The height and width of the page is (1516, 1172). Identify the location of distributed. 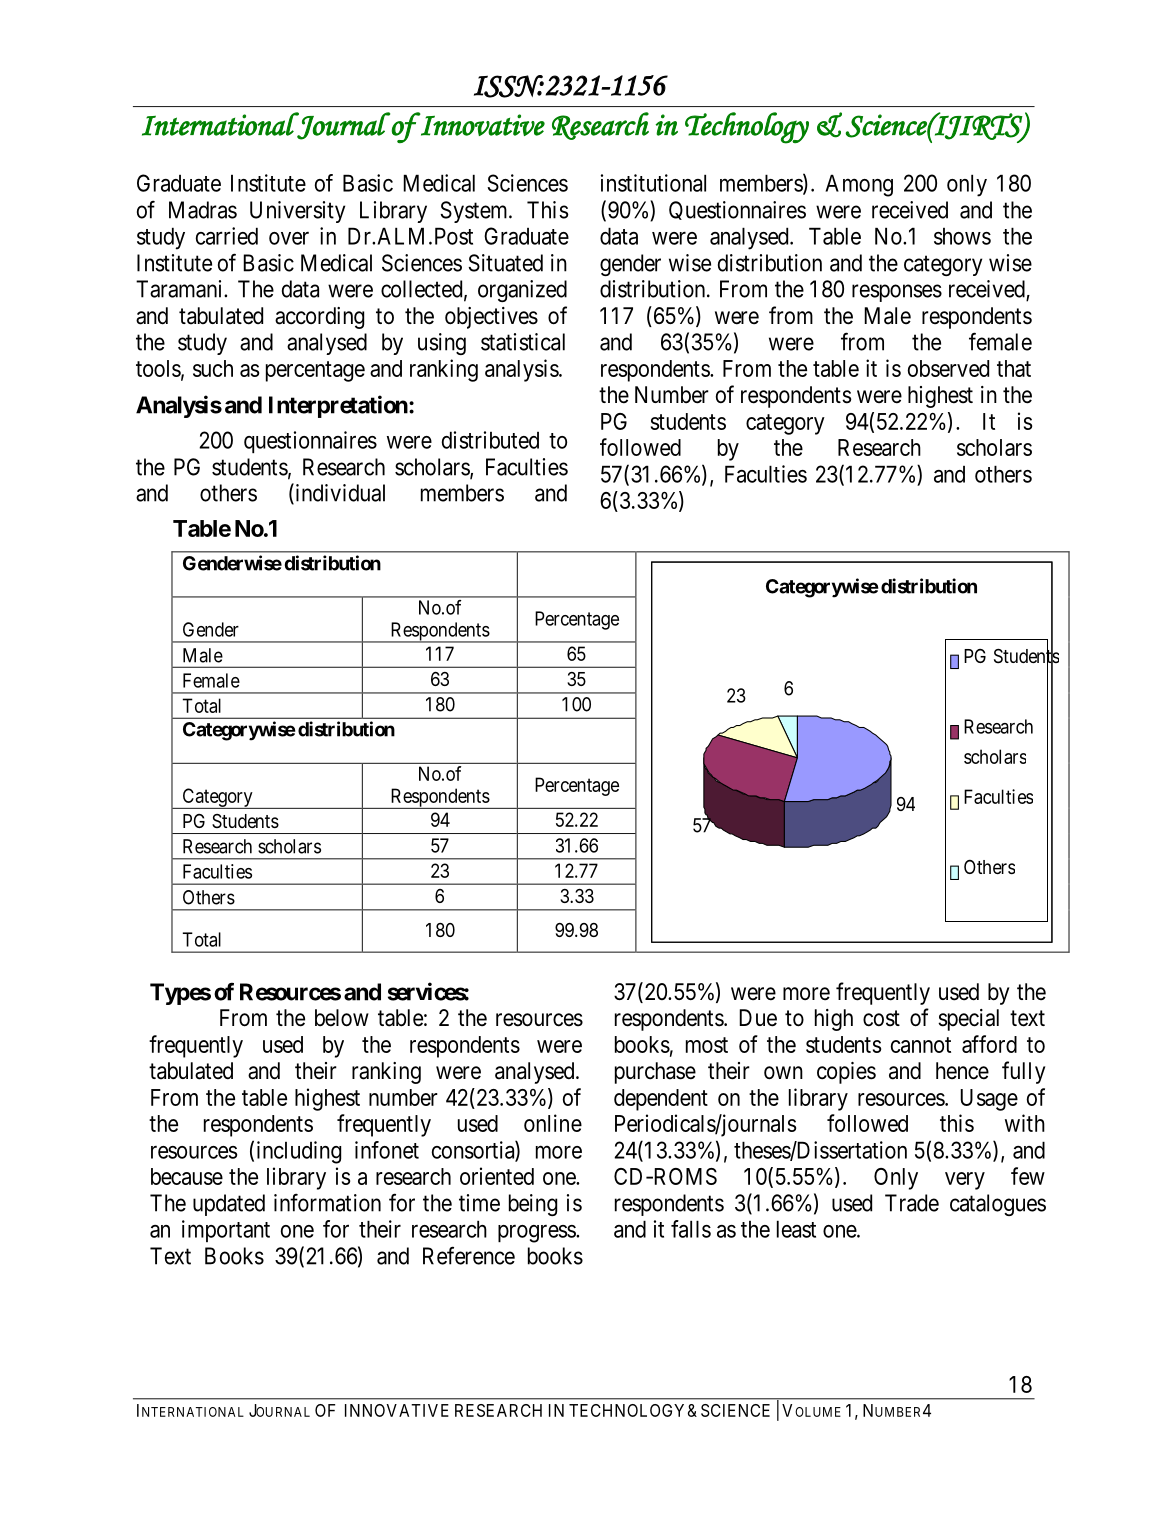
(490, 440).
